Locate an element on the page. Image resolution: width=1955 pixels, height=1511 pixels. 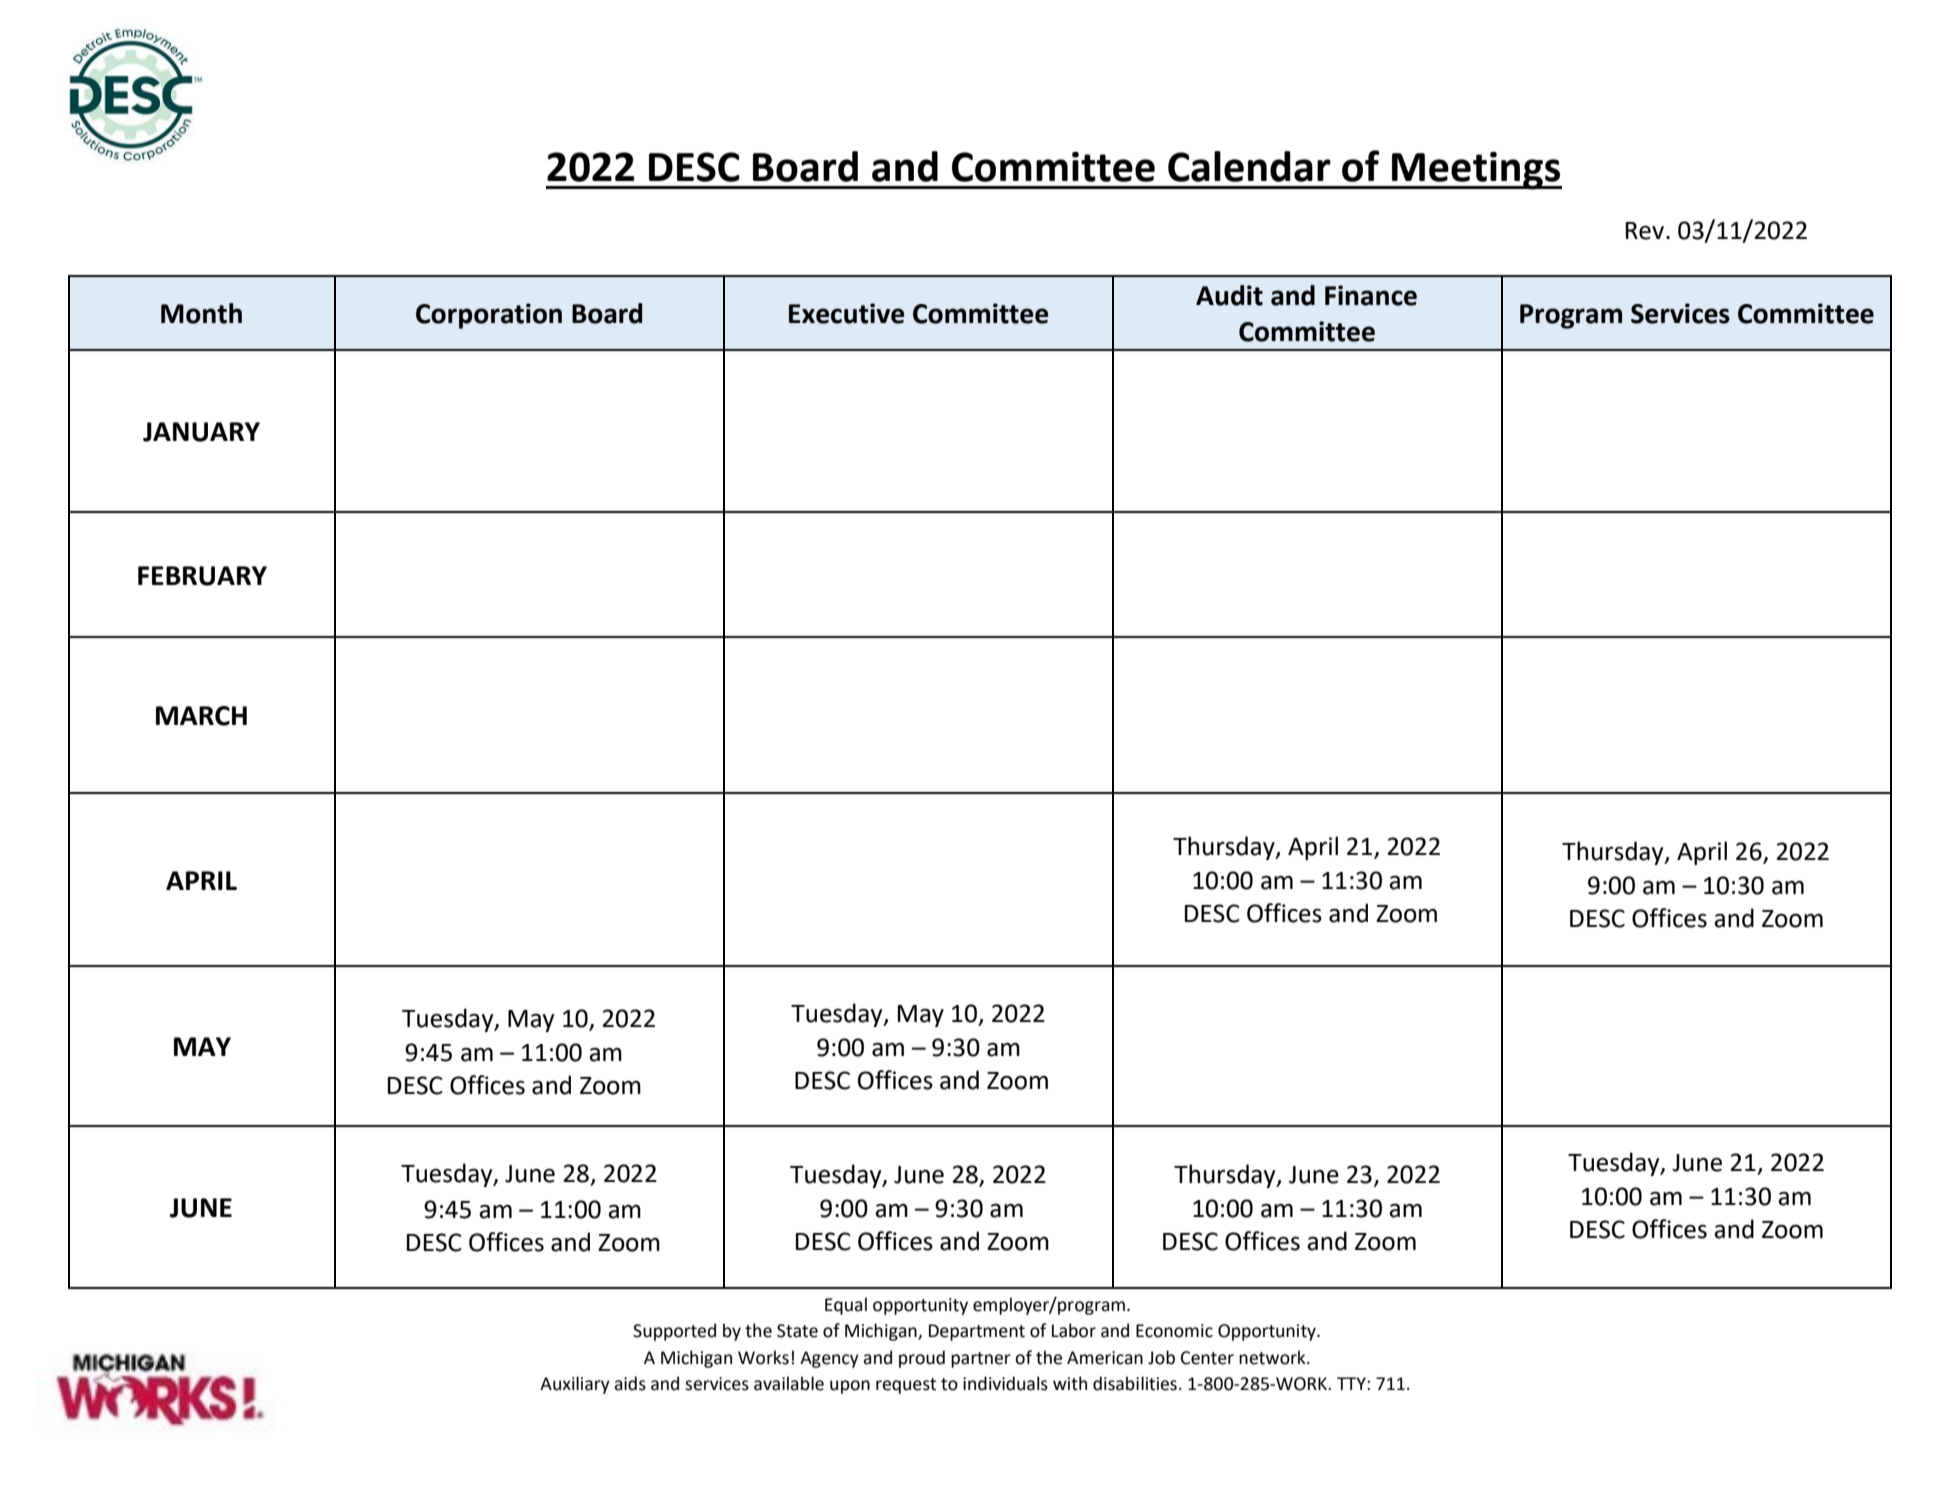
Economic is located at coordinates (1174, 1331).
